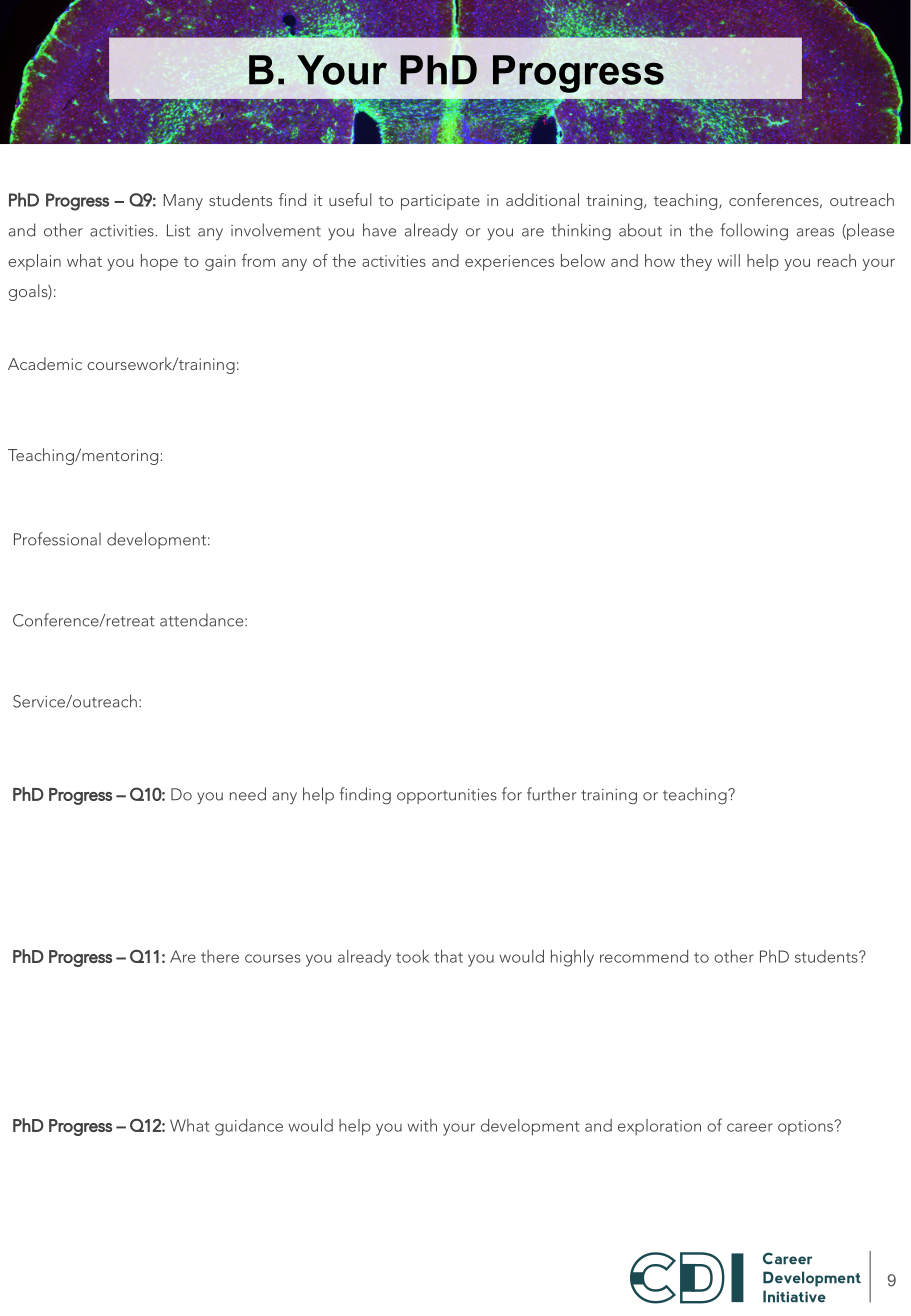 The height and width of the page is (1316, 911). Describe the element at coordinates (659, 1127) in the page. I see `exploration` at that location.
